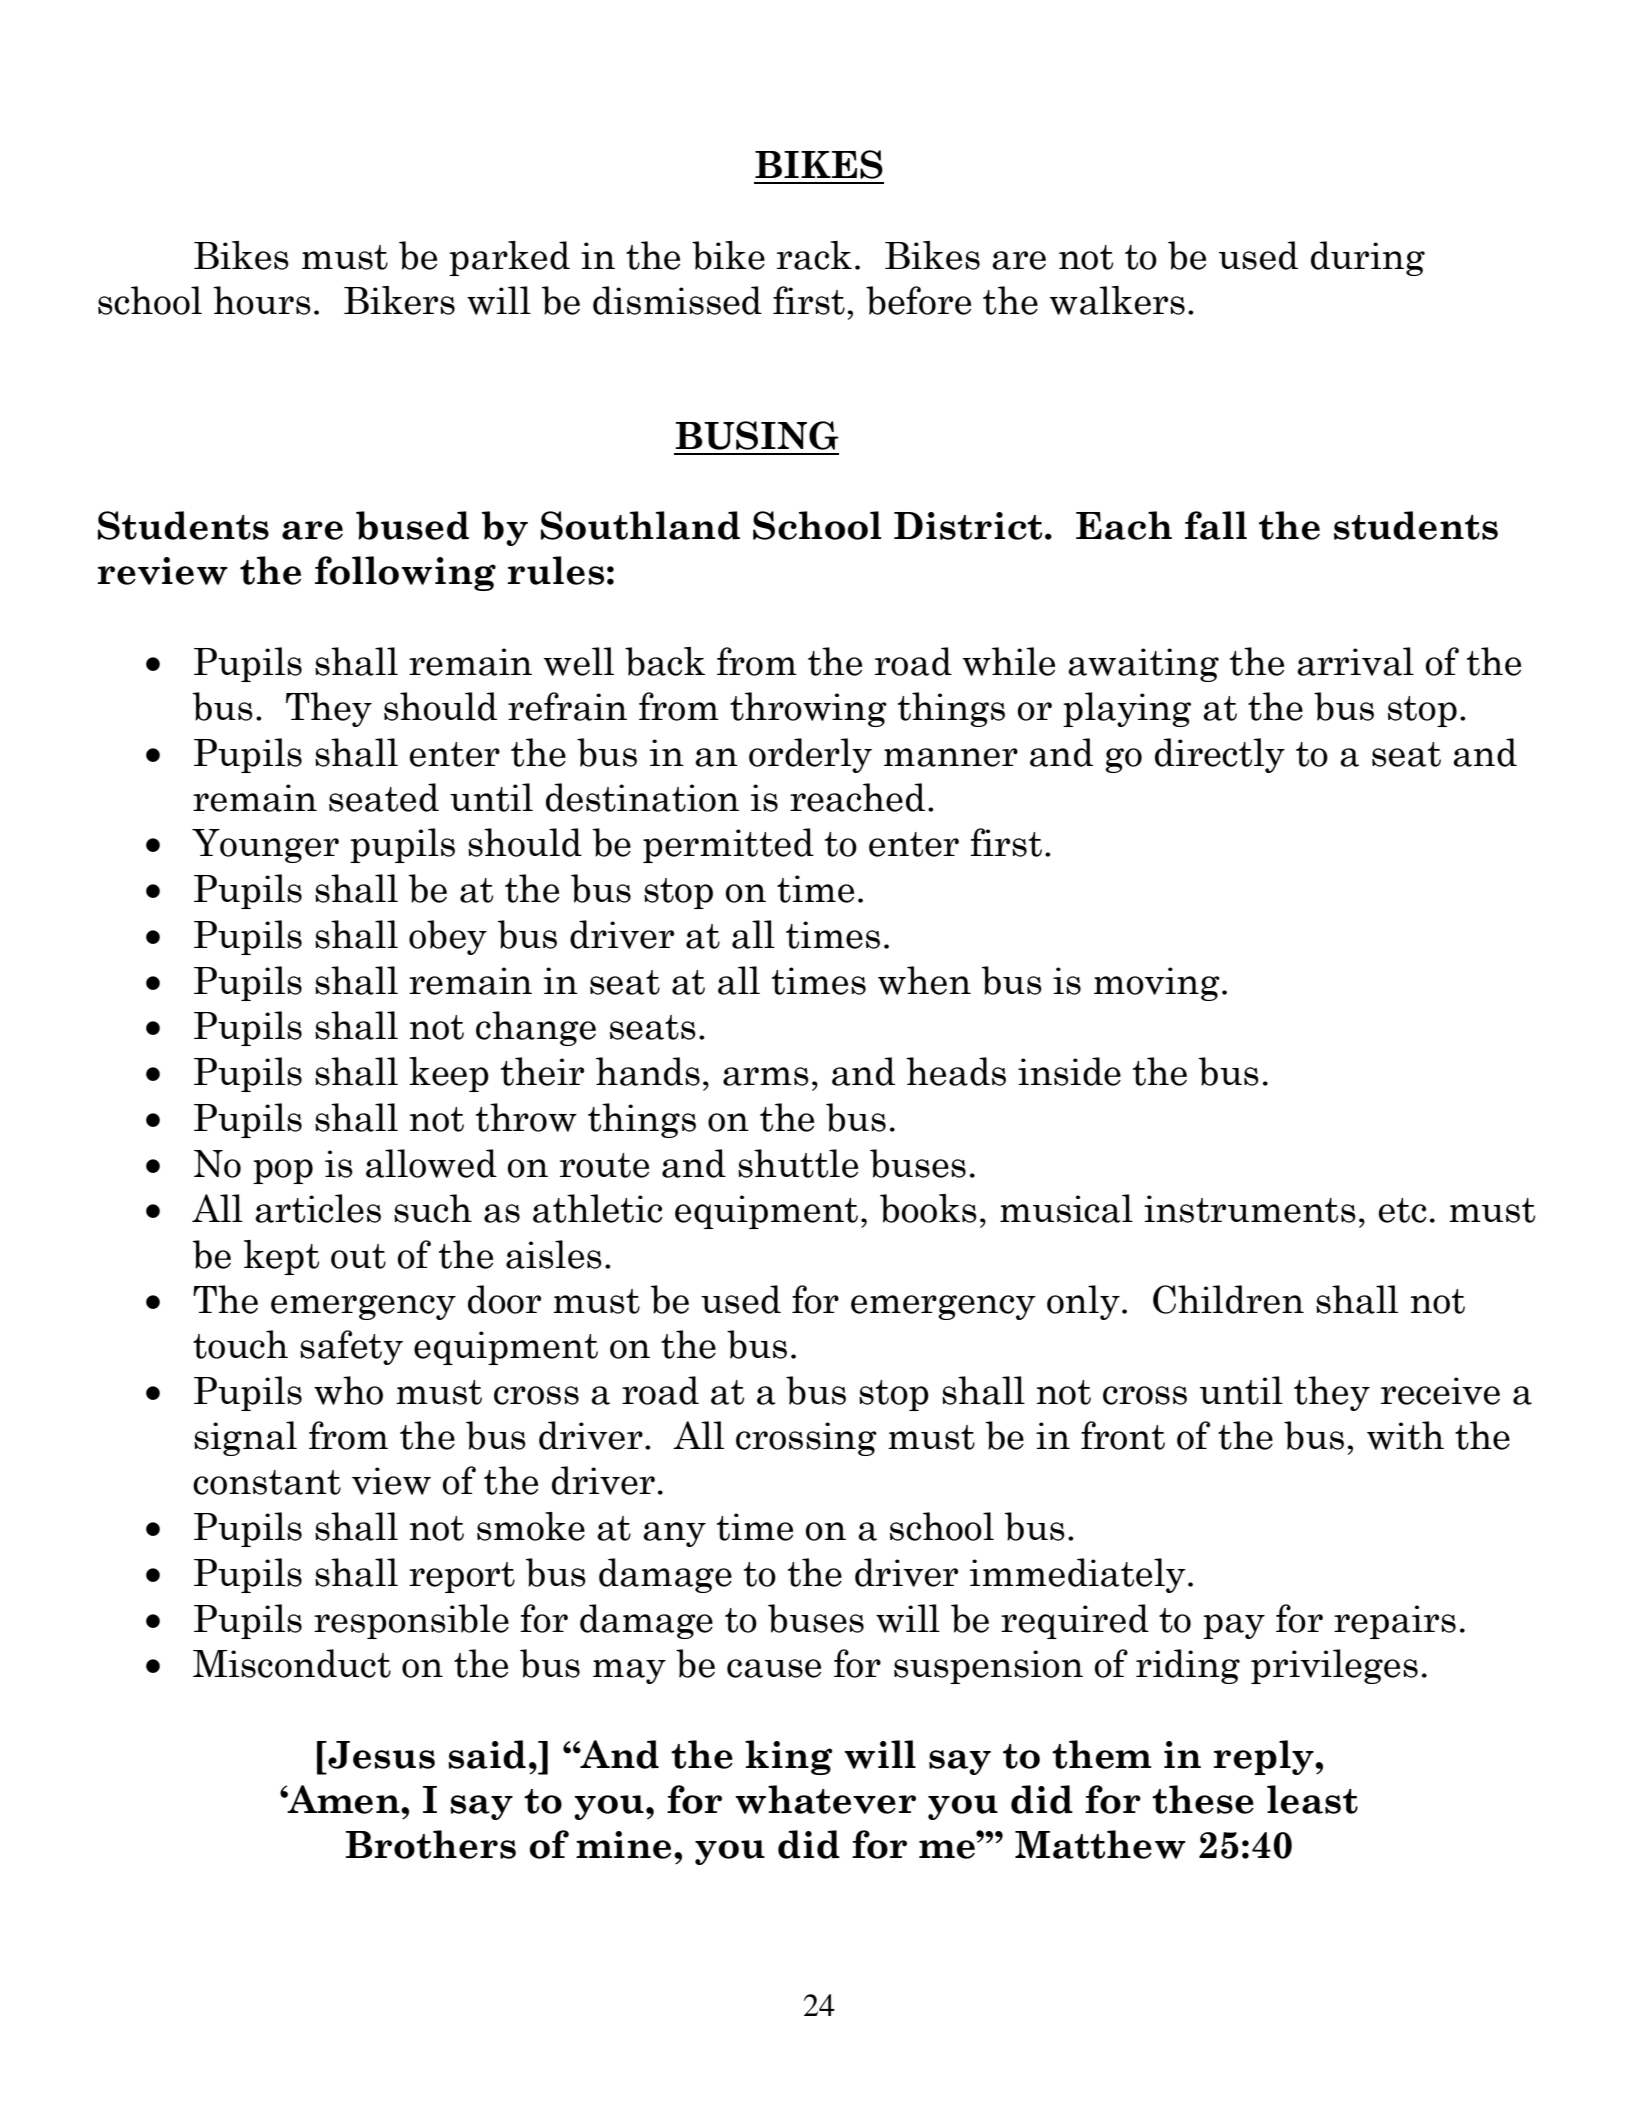  I want to click on during, so click(1368, 258).
